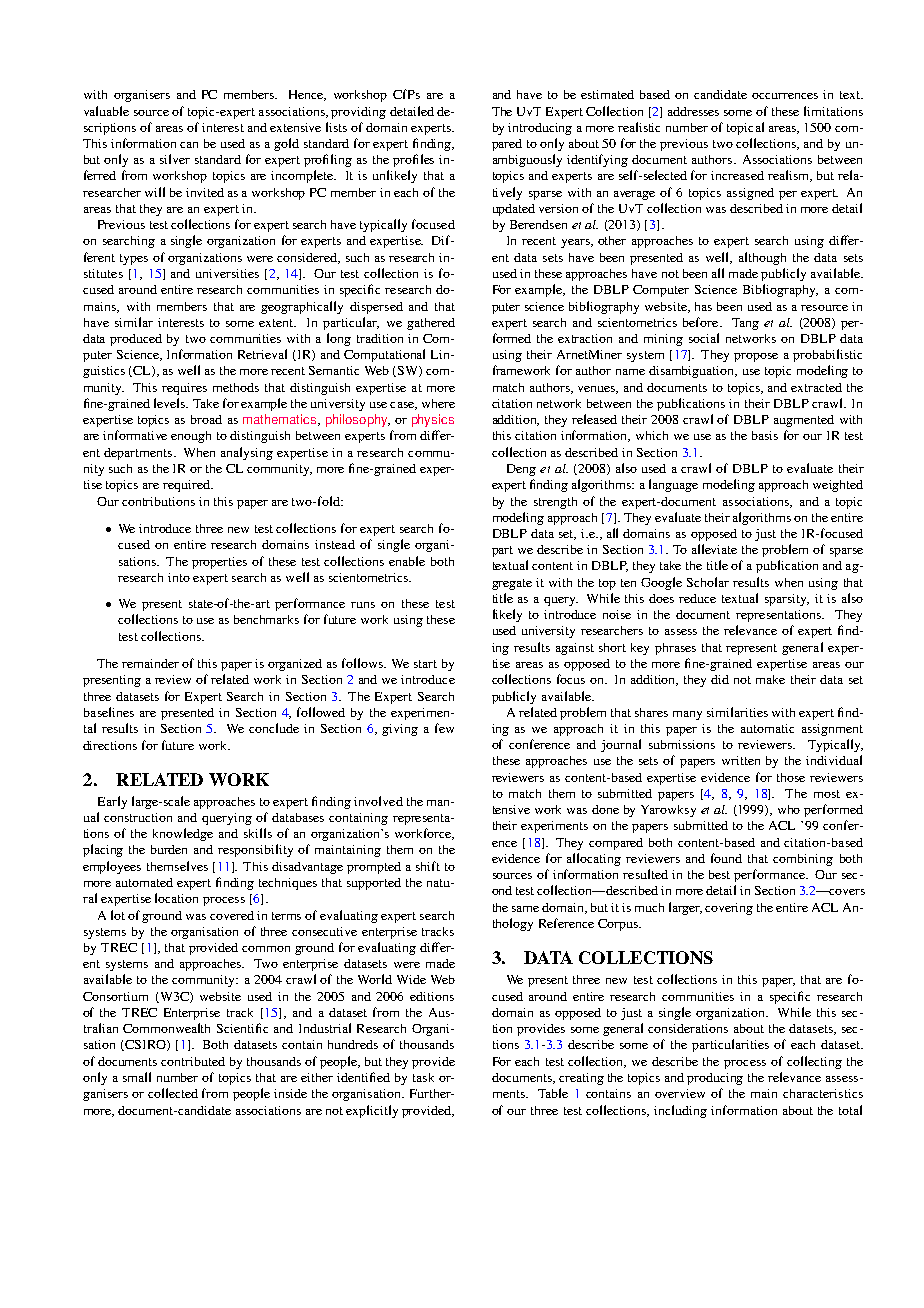  Describe the element at coordinates (179, 577) in the image. I see `into` at that location.
